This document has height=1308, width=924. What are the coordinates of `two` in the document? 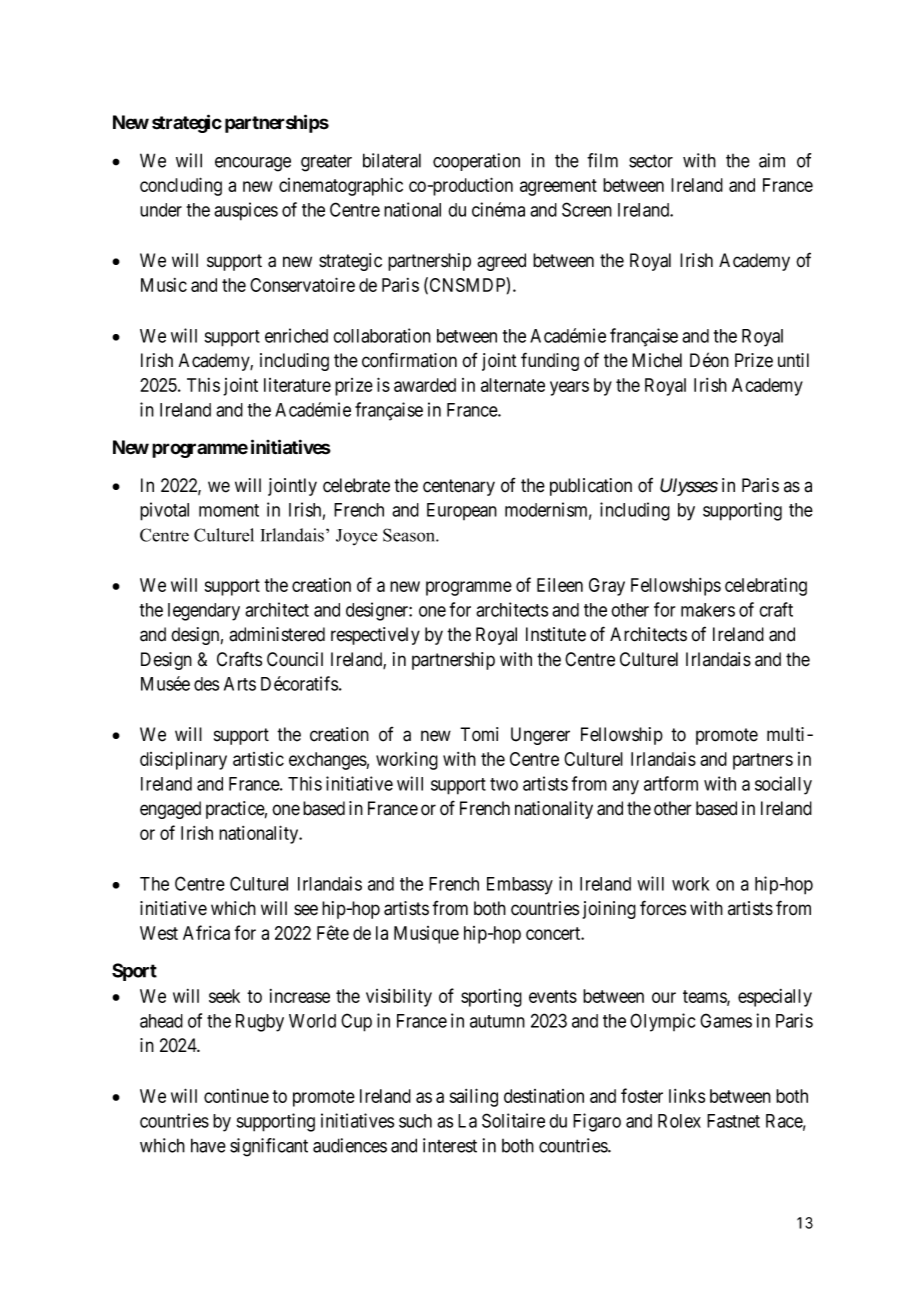 It's located at (504, 784).
